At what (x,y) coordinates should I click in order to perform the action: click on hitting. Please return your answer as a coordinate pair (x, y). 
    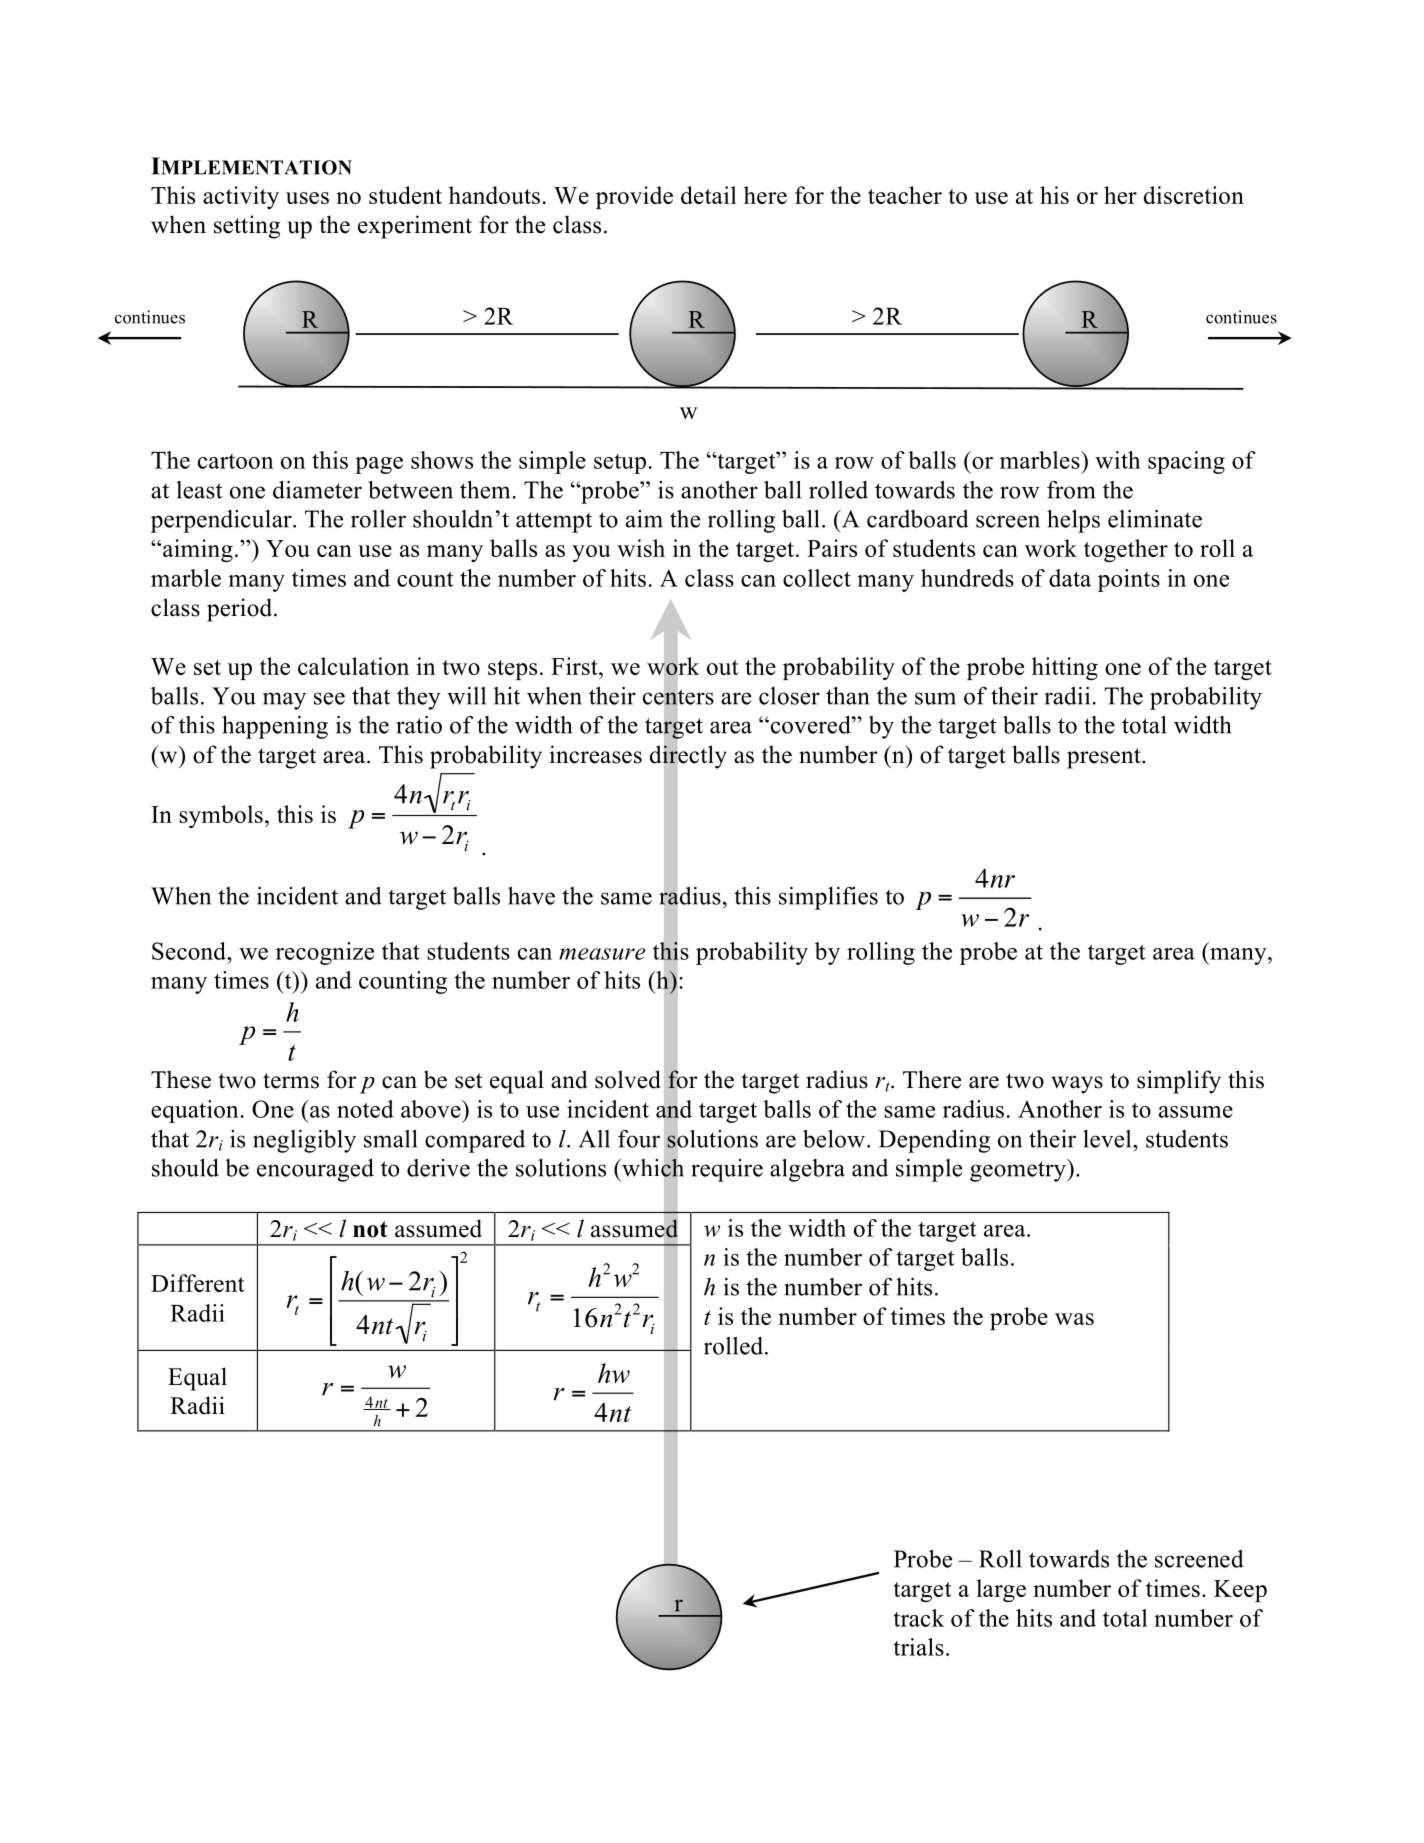
    Looking at the image, I should click on (1065, 668).
